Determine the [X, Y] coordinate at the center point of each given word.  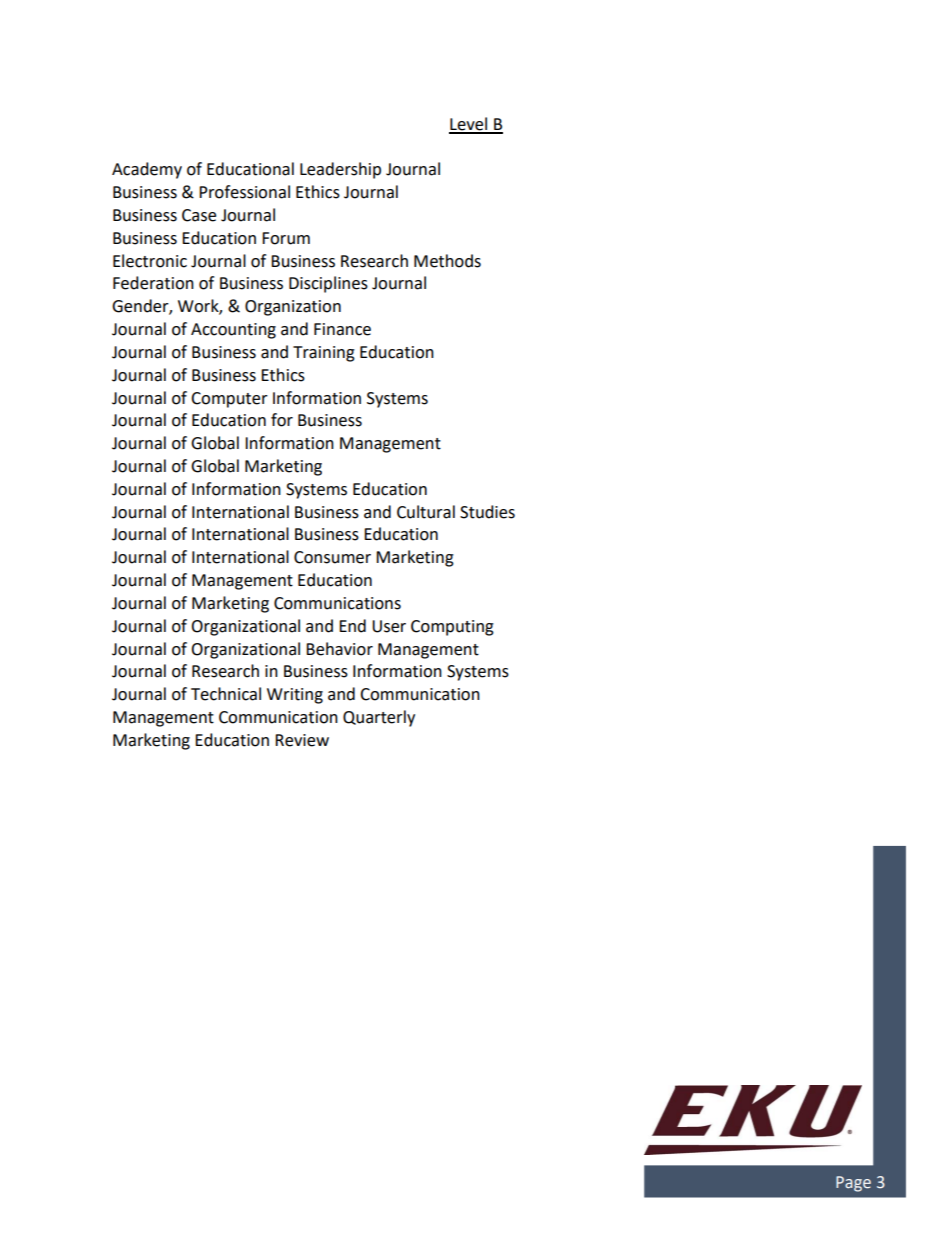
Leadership [340, 170]
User [389, 626]
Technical [226, 694]
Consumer [332, 557]
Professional [244, 192]
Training [324, 354]
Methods [447, 261]
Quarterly [379, 718]
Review [302, 740]
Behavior [339, 649]
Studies [487, 512]
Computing [452, 628]
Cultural [426, 512]
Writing [295, 696]
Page [853, 1184]
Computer [229, 400]
